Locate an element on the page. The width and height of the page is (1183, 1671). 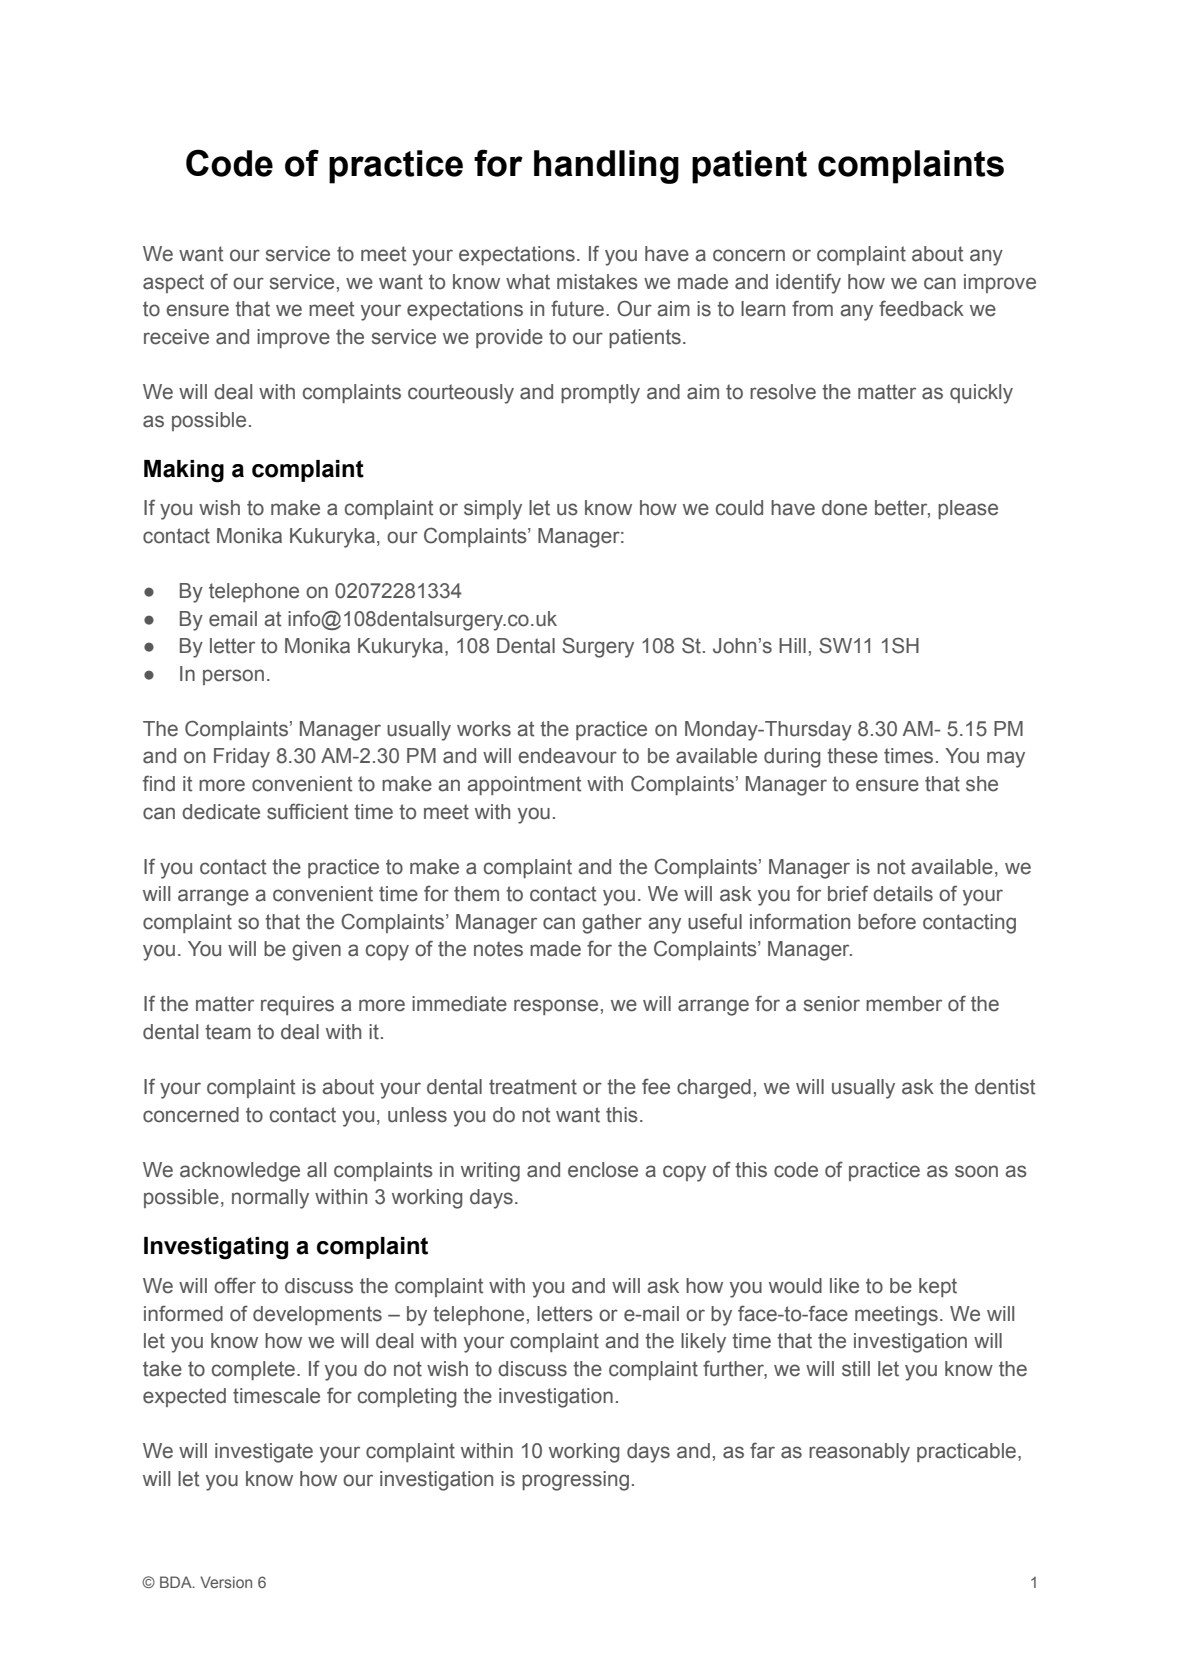
feedback is located at coordinates (921, 308).
